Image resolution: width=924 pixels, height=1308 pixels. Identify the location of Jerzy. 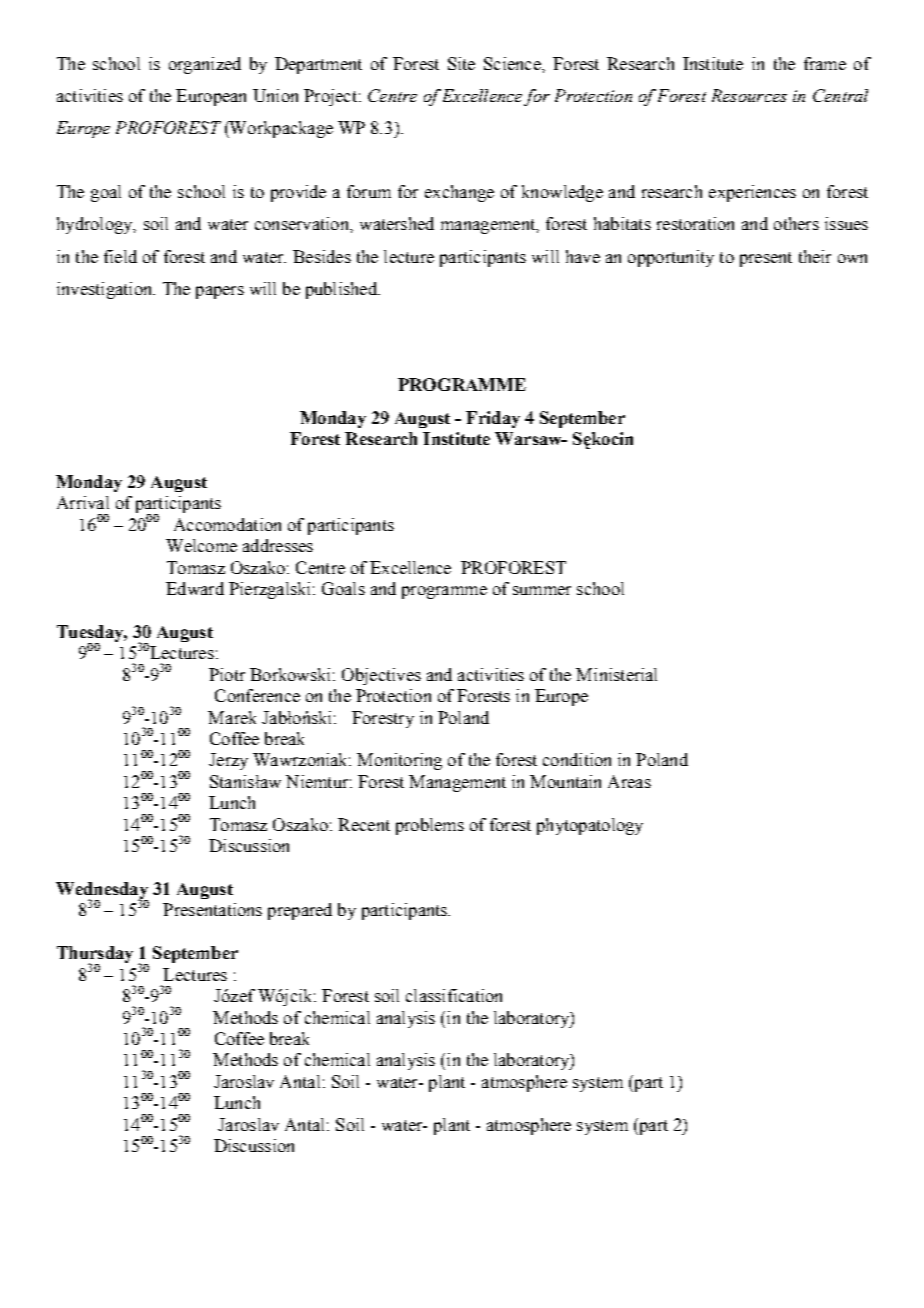
(228, 761).
